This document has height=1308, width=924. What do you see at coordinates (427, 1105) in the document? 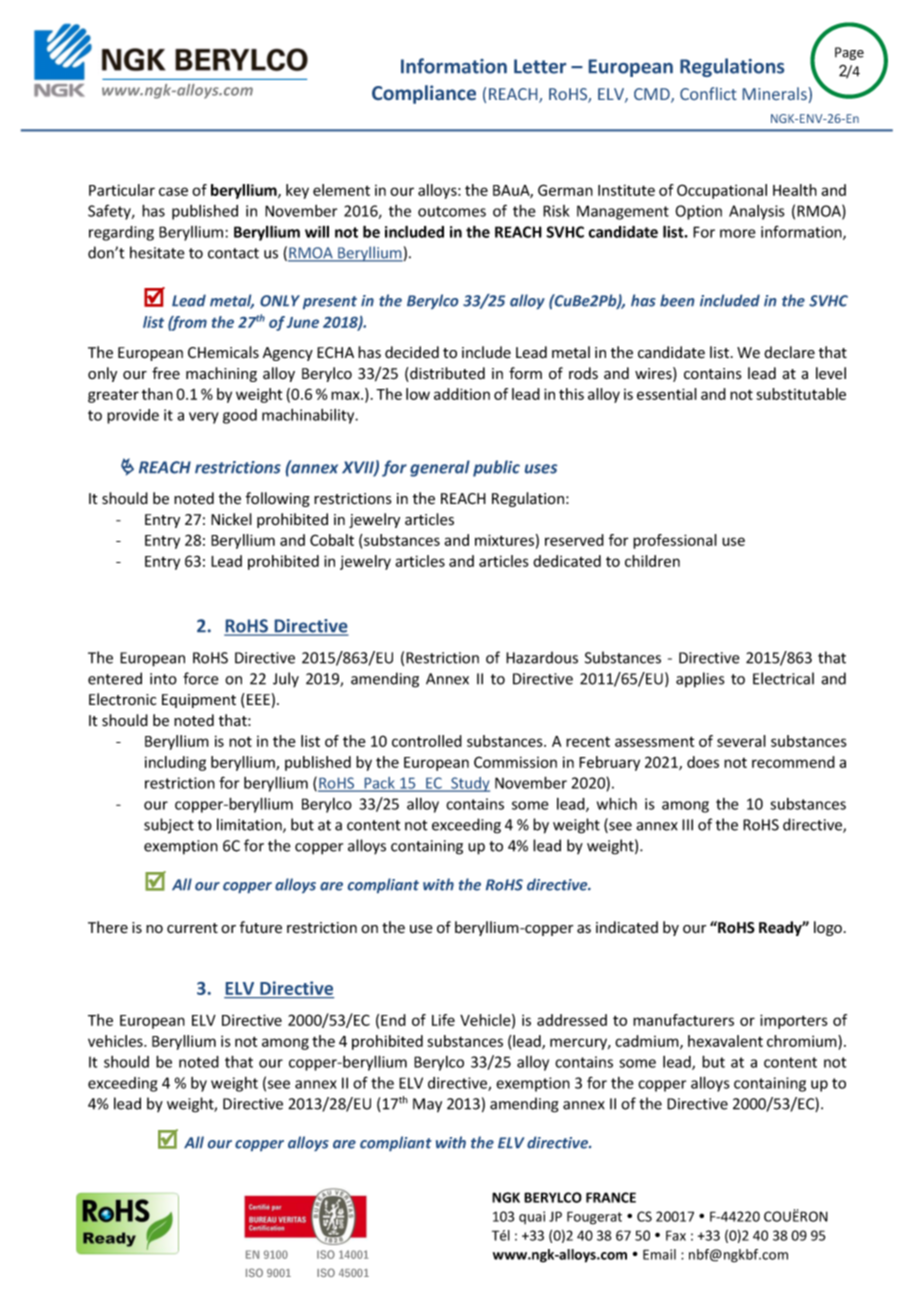
I see `May` at bounding box center [427, 1105].
